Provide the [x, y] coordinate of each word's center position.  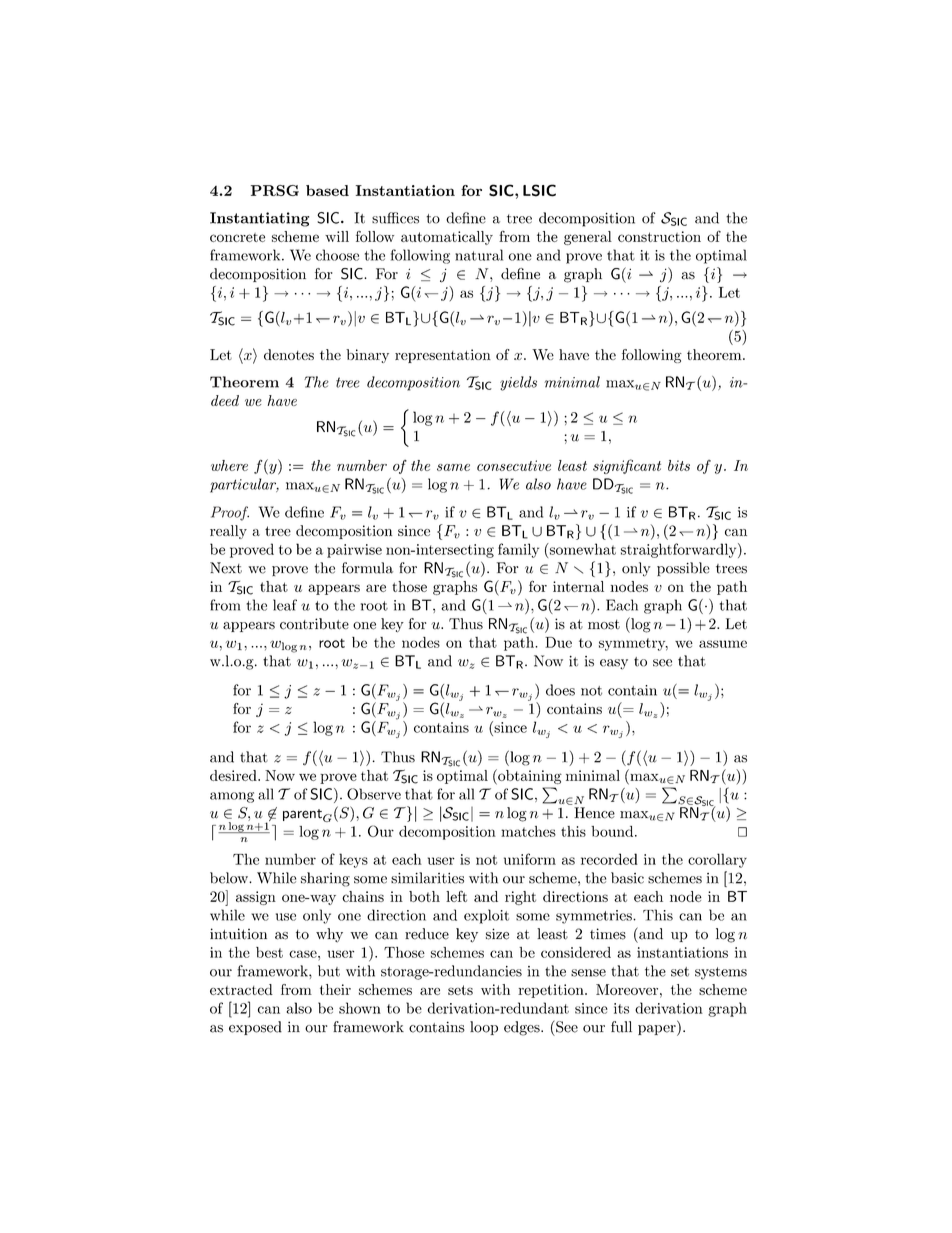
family [518, 550]
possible [683, 569]
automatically [447, 238]
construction [659, 236]
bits [679, 465]
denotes [289, 354]
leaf [285, 605]
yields [518, 383]
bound [613, 831]
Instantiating [259, 219]
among [232, 797]
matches [528, 831]
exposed [255, 1028]
